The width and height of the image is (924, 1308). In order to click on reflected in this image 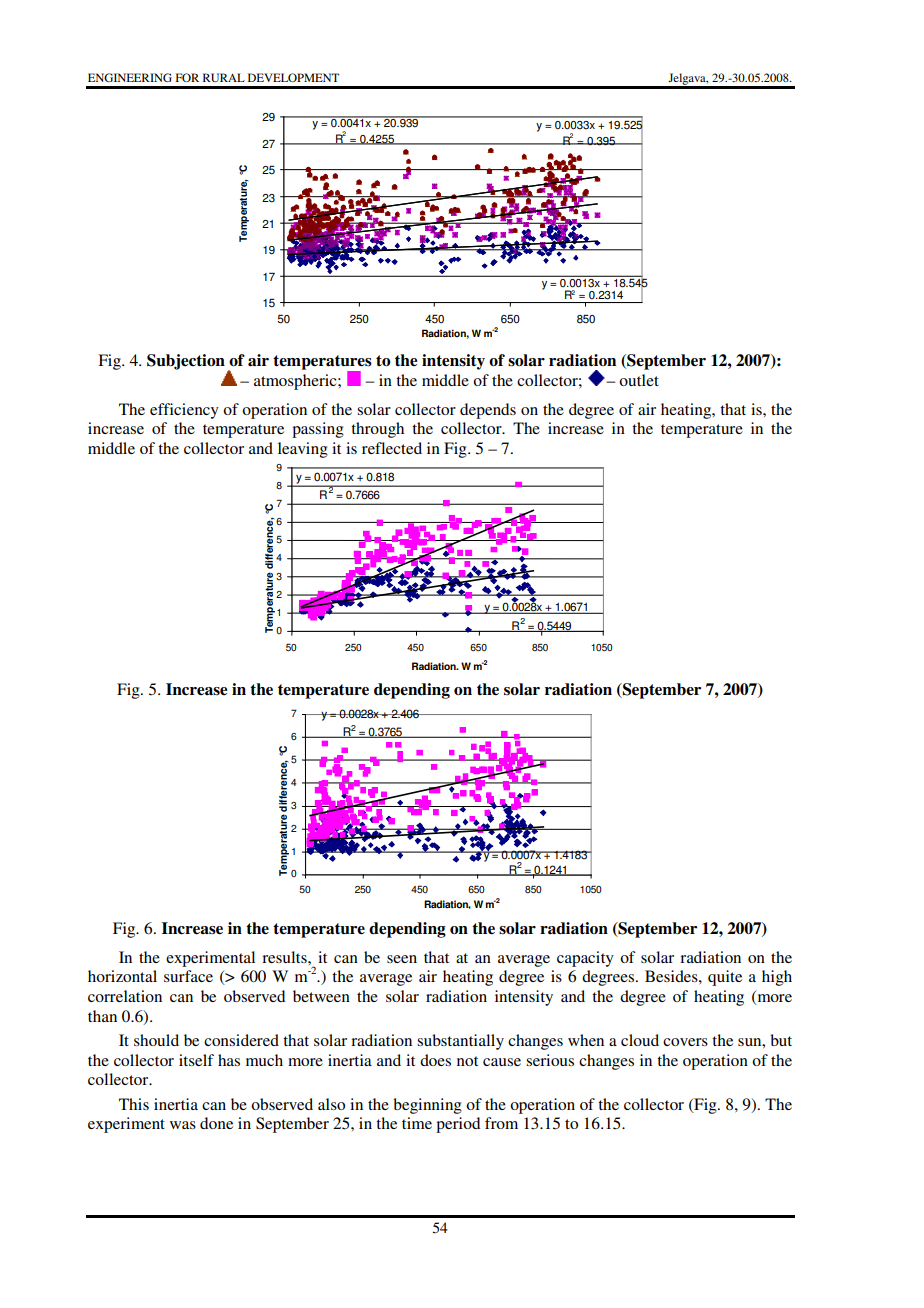, I will do `click(392, 448)`.
